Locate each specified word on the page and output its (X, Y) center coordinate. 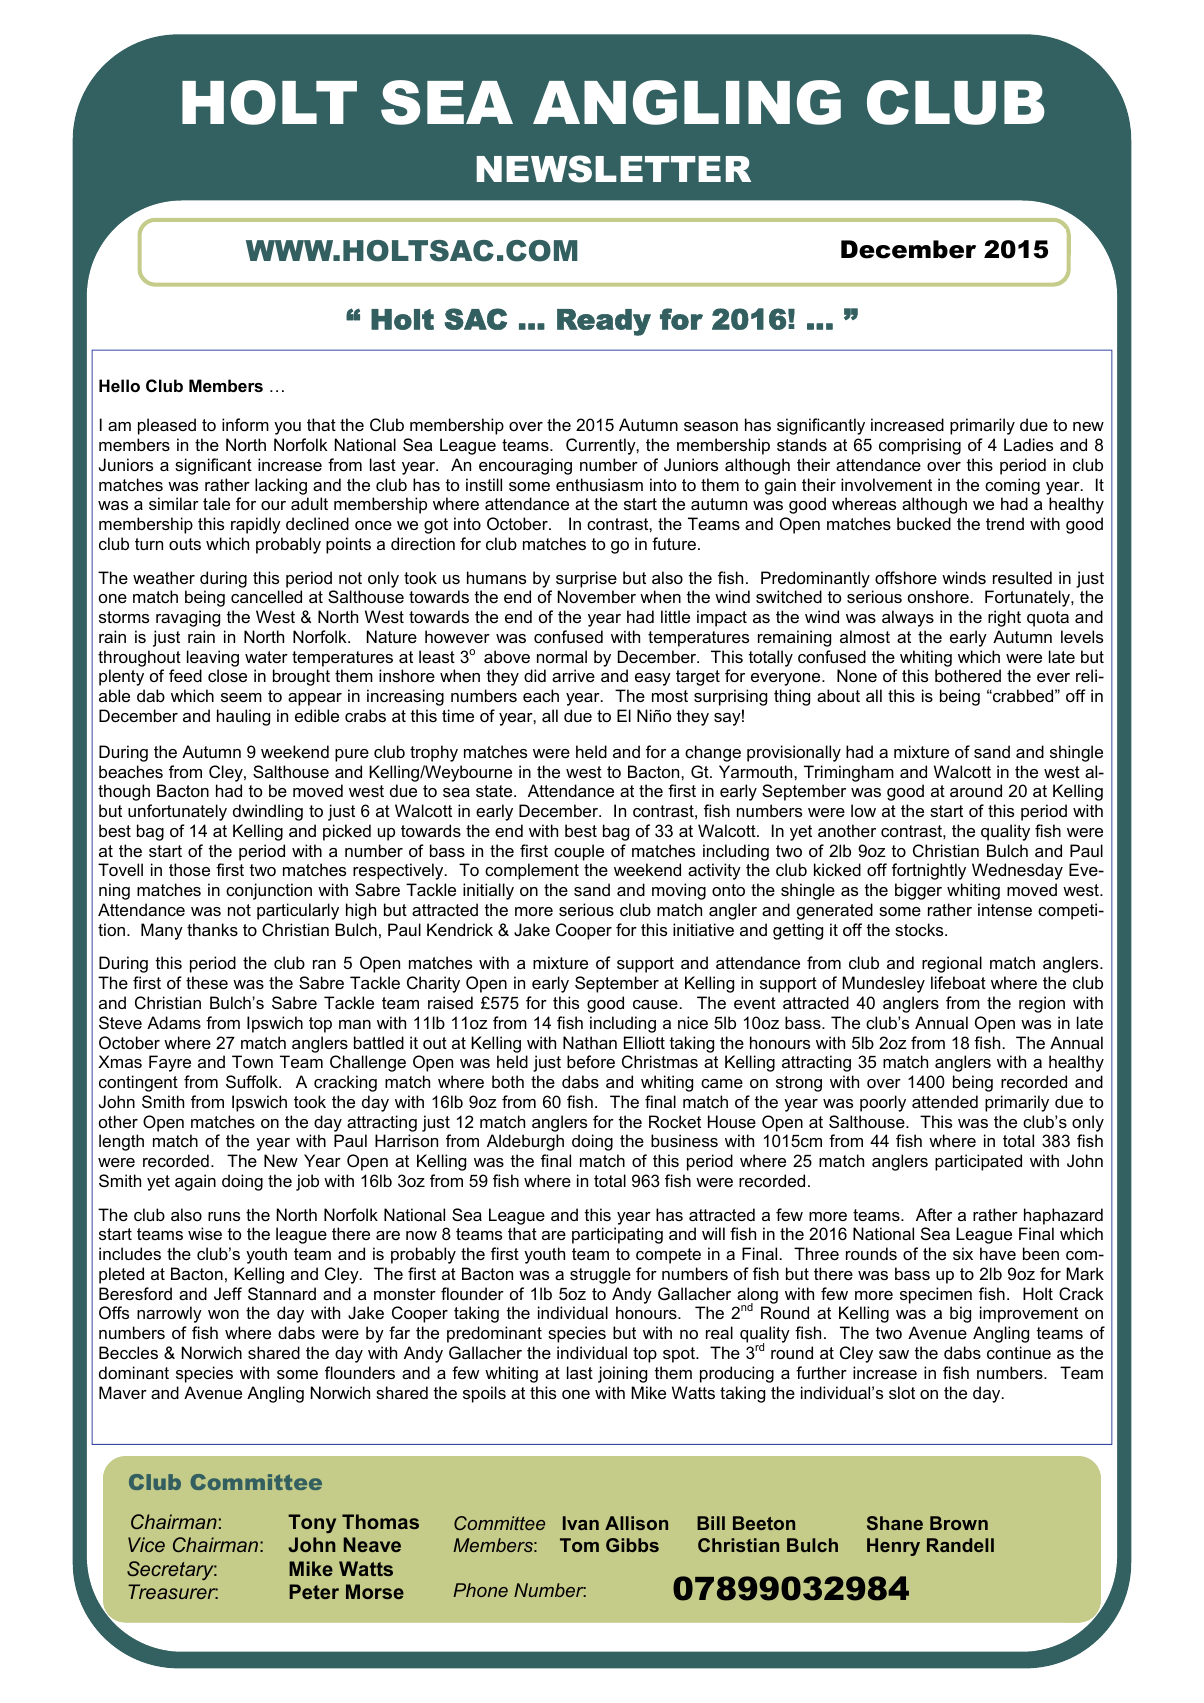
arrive (573, 675)
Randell (960, 1545)
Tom (579, 1545)
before (591, 1061)
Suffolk (253, 1081)
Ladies (1028, 444)
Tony (312, 1523)
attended (945, 1101)
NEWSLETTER (614, 169)
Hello (119, 385)
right (1004, 618)
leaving (213, 658)
